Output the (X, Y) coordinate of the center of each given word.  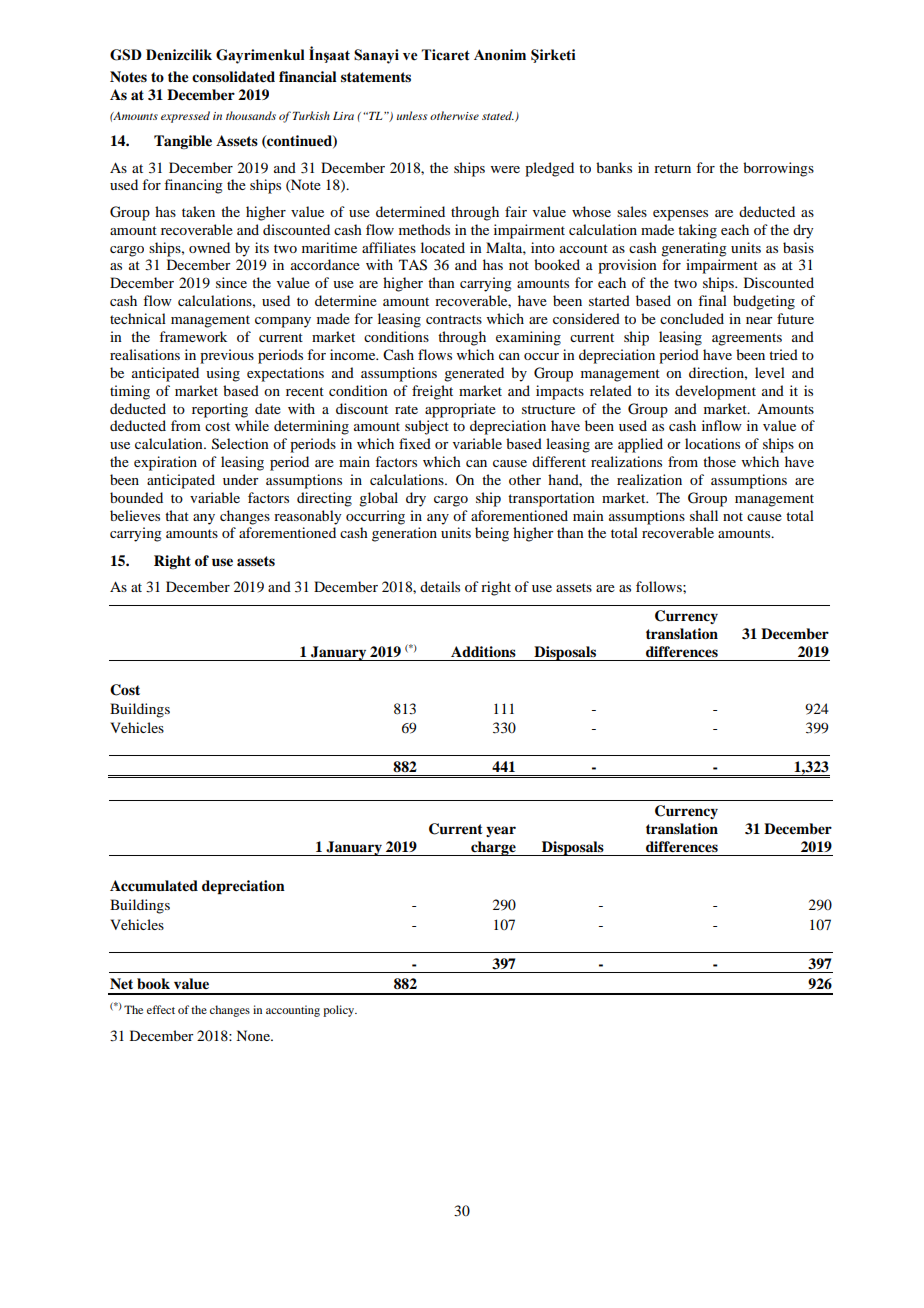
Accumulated (154, 886)
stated (498, 115)
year (501, 831)
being (492, 534)
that (177, 515)
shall (704, 515)
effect (161, 1009)
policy (340, 1011)
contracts (454, 319)
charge (493, 848)
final (712, 300)
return (672, 168)
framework (193, 336)
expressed (185, 117)
